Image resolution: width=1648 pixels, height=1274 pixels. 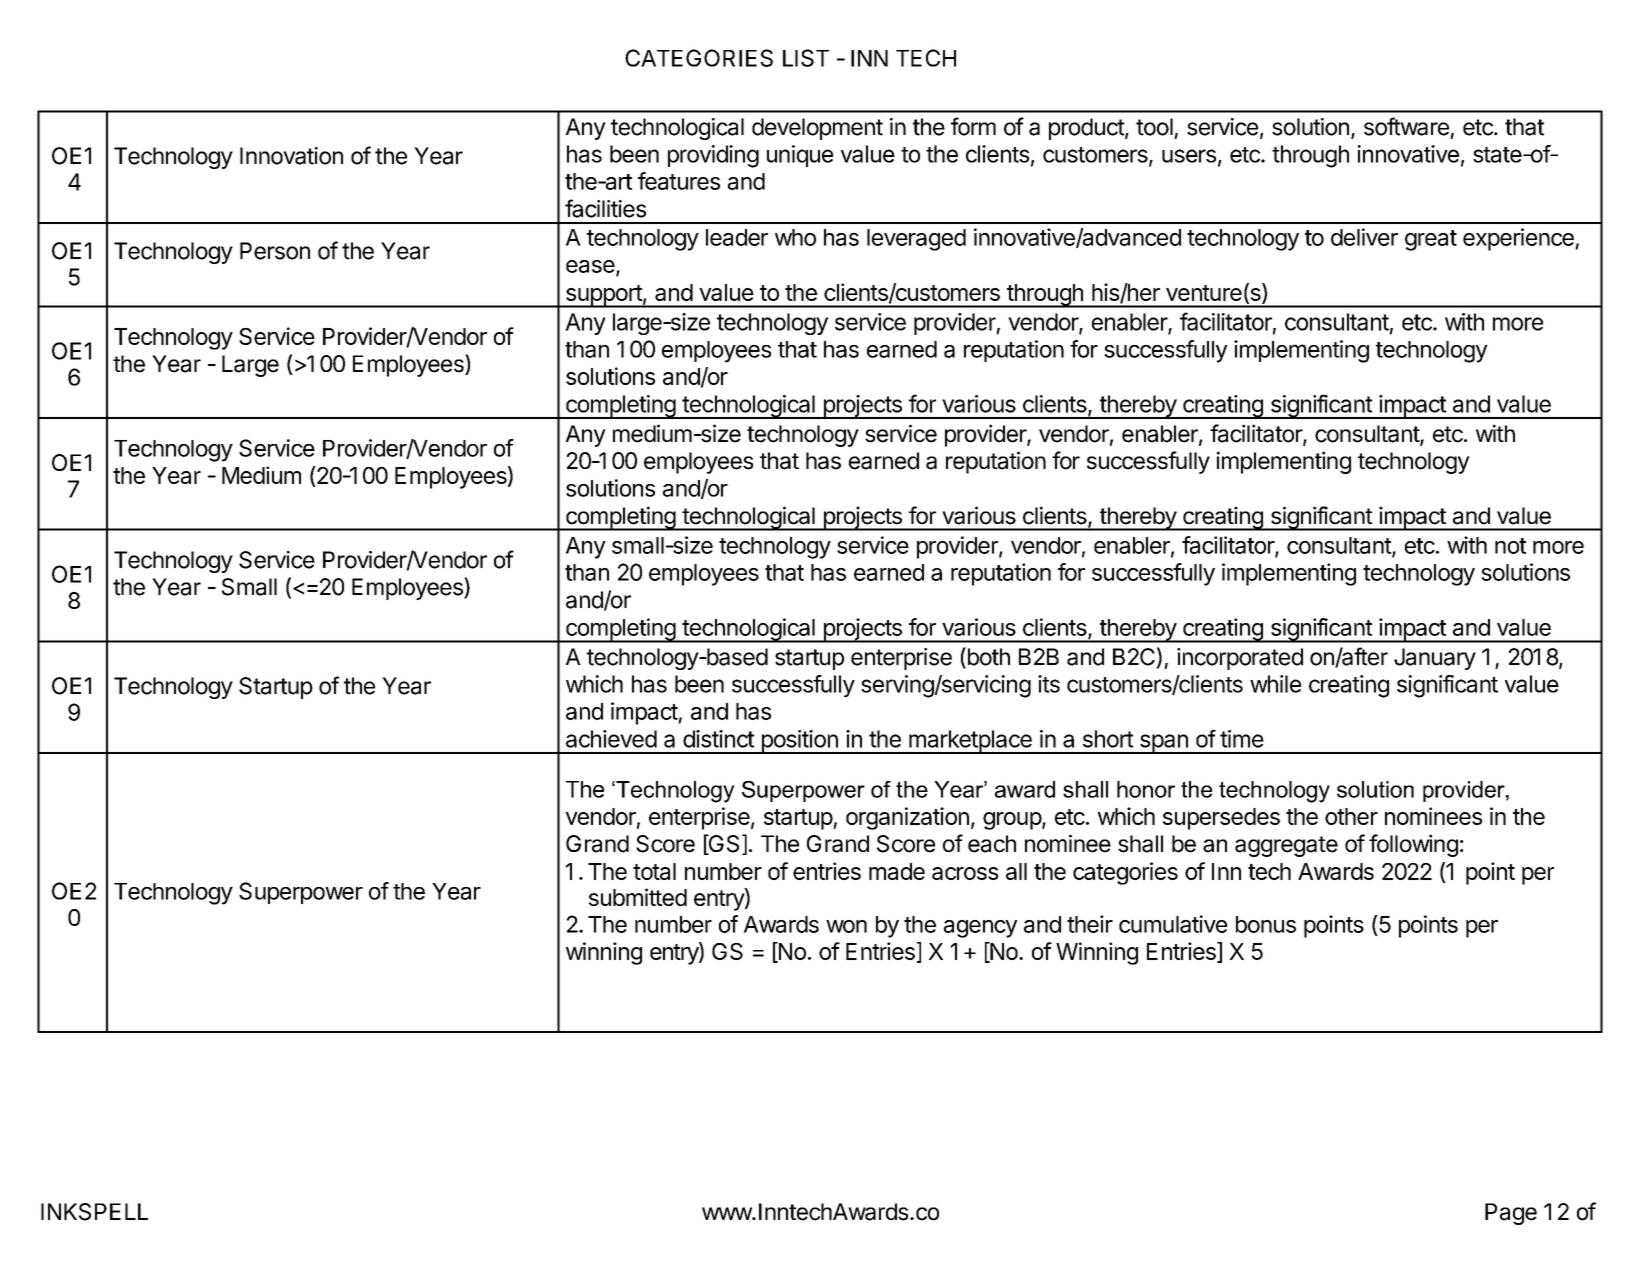 I want to click on organization, so click(x=907, y=818).
